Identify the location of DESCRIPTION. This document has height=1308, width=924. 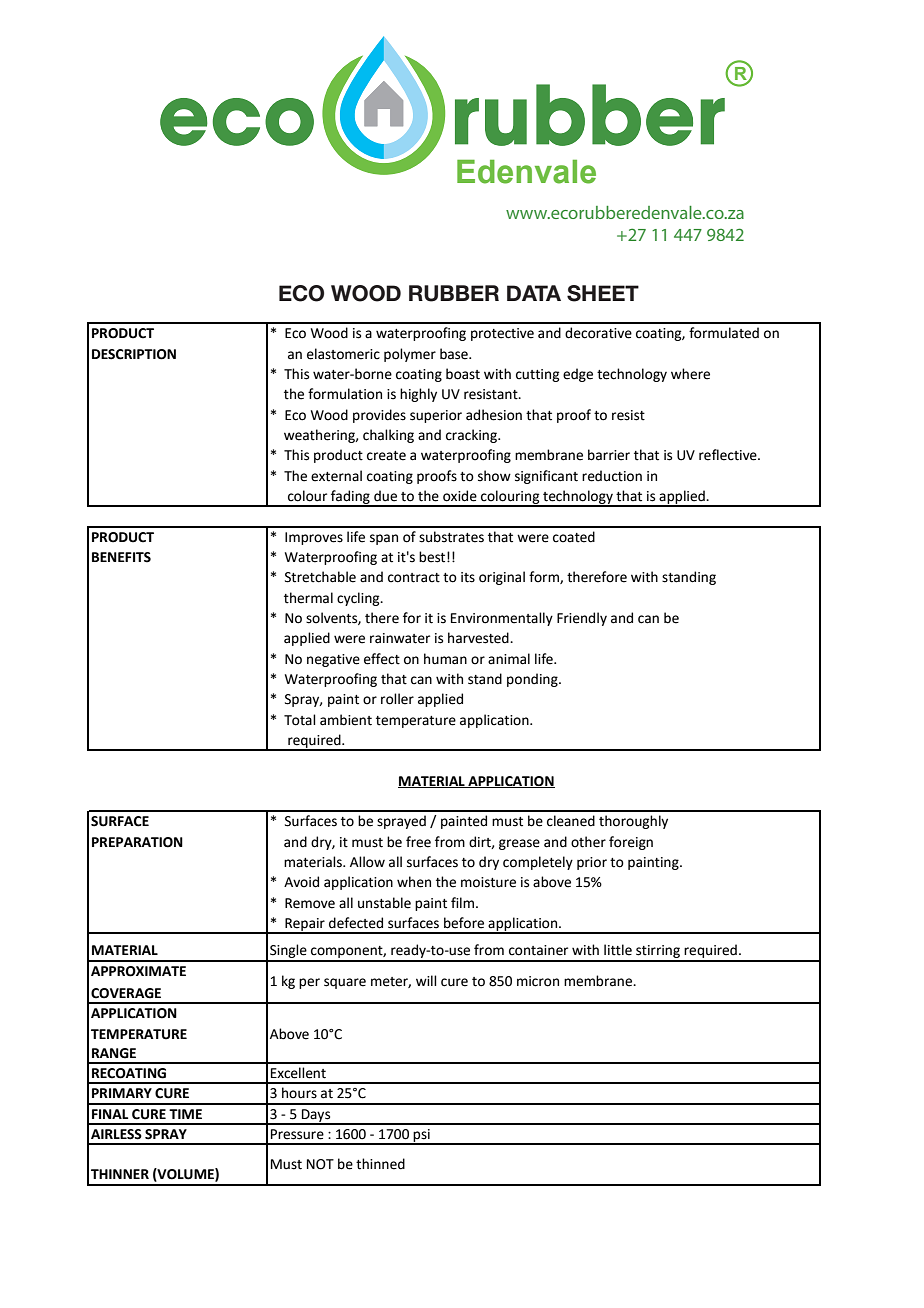
(134, 354).
